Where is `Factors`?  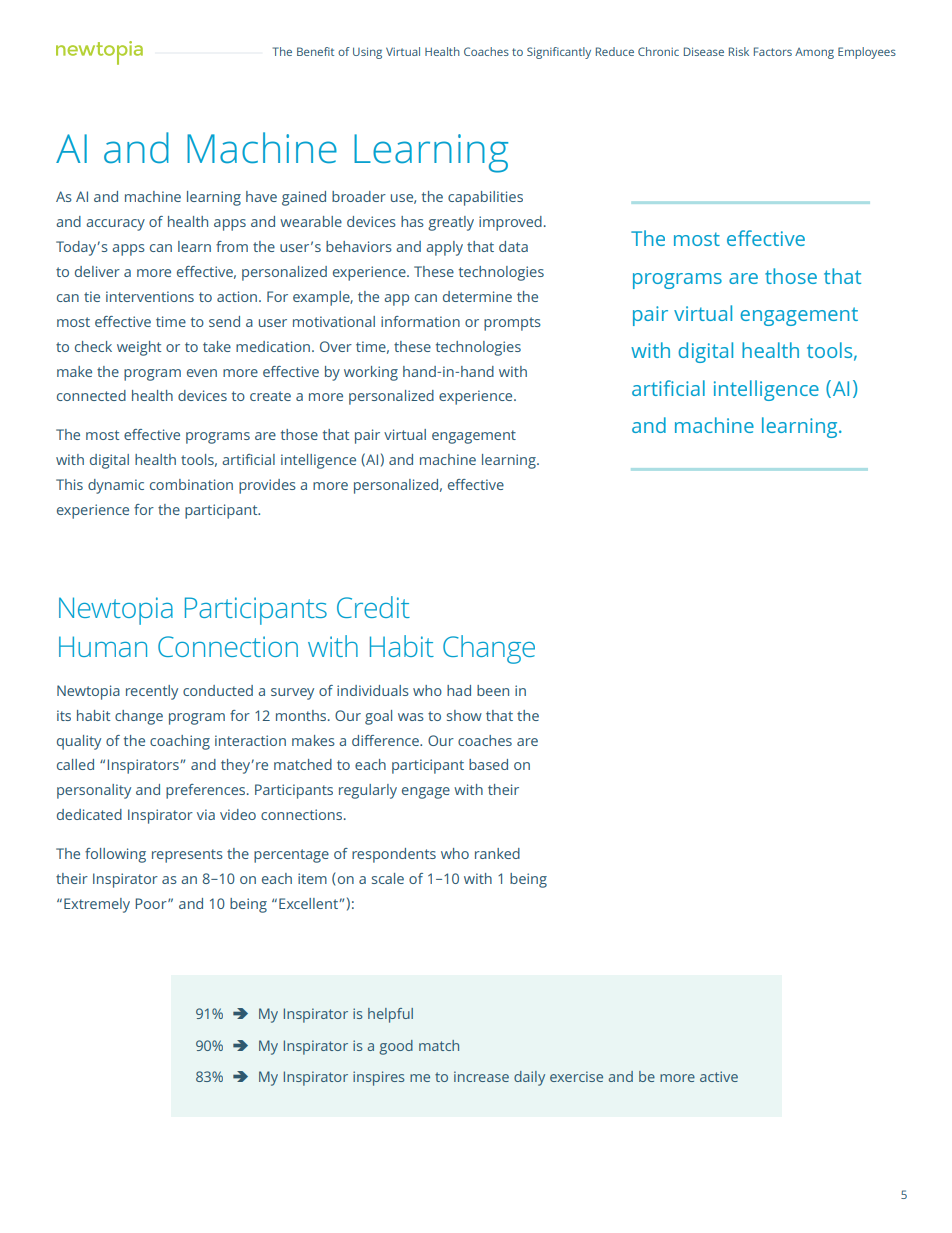
Factors is located at coordinates (773, 51).
